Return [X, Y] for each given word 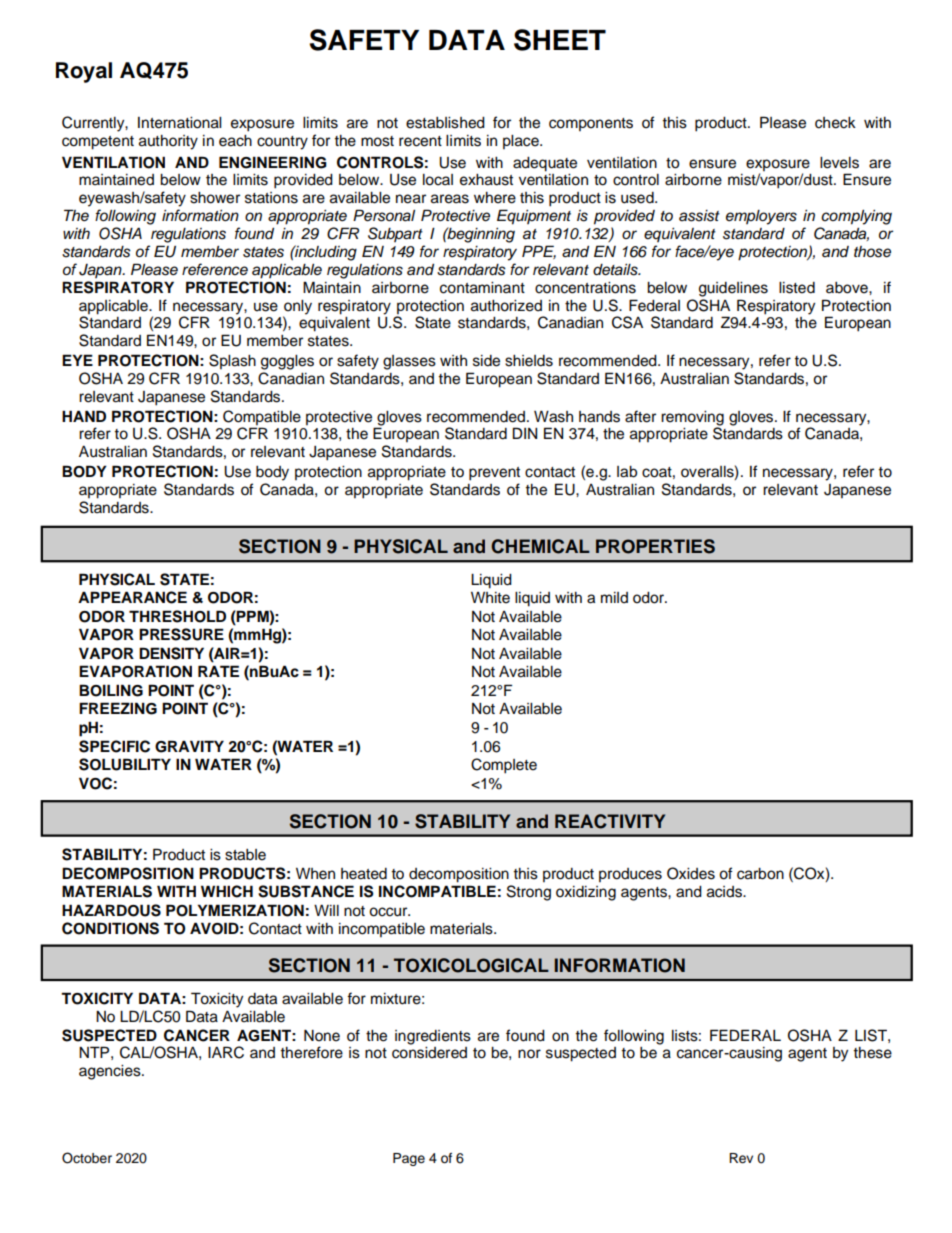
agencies [111, 1072]
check [835, 123]
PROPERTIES [655, 546]
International [179, 123]
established [445, 123]
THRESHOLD [177, 616]
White [490, 598]
